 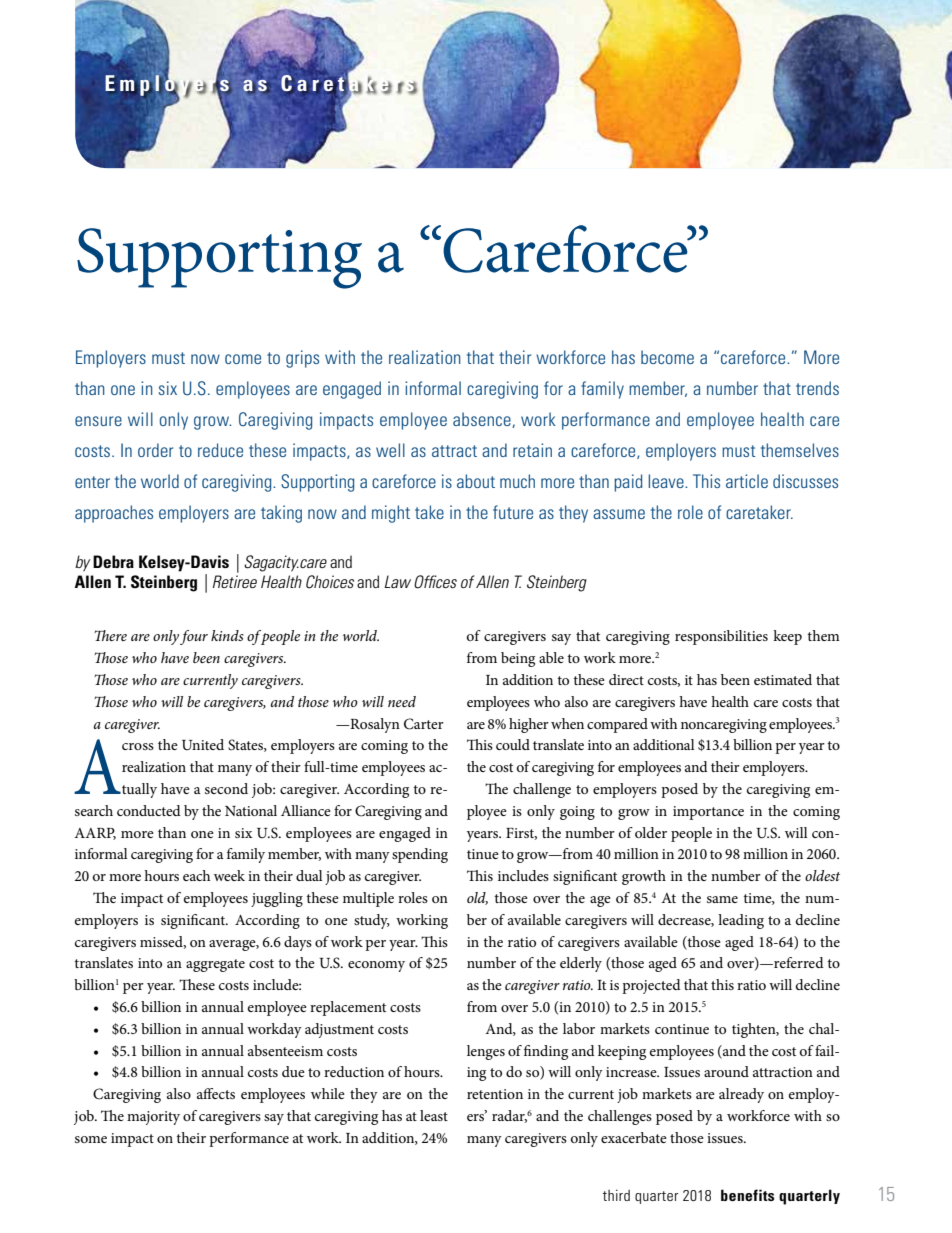 I want to click on ensure, so click(x=98, y=421).
